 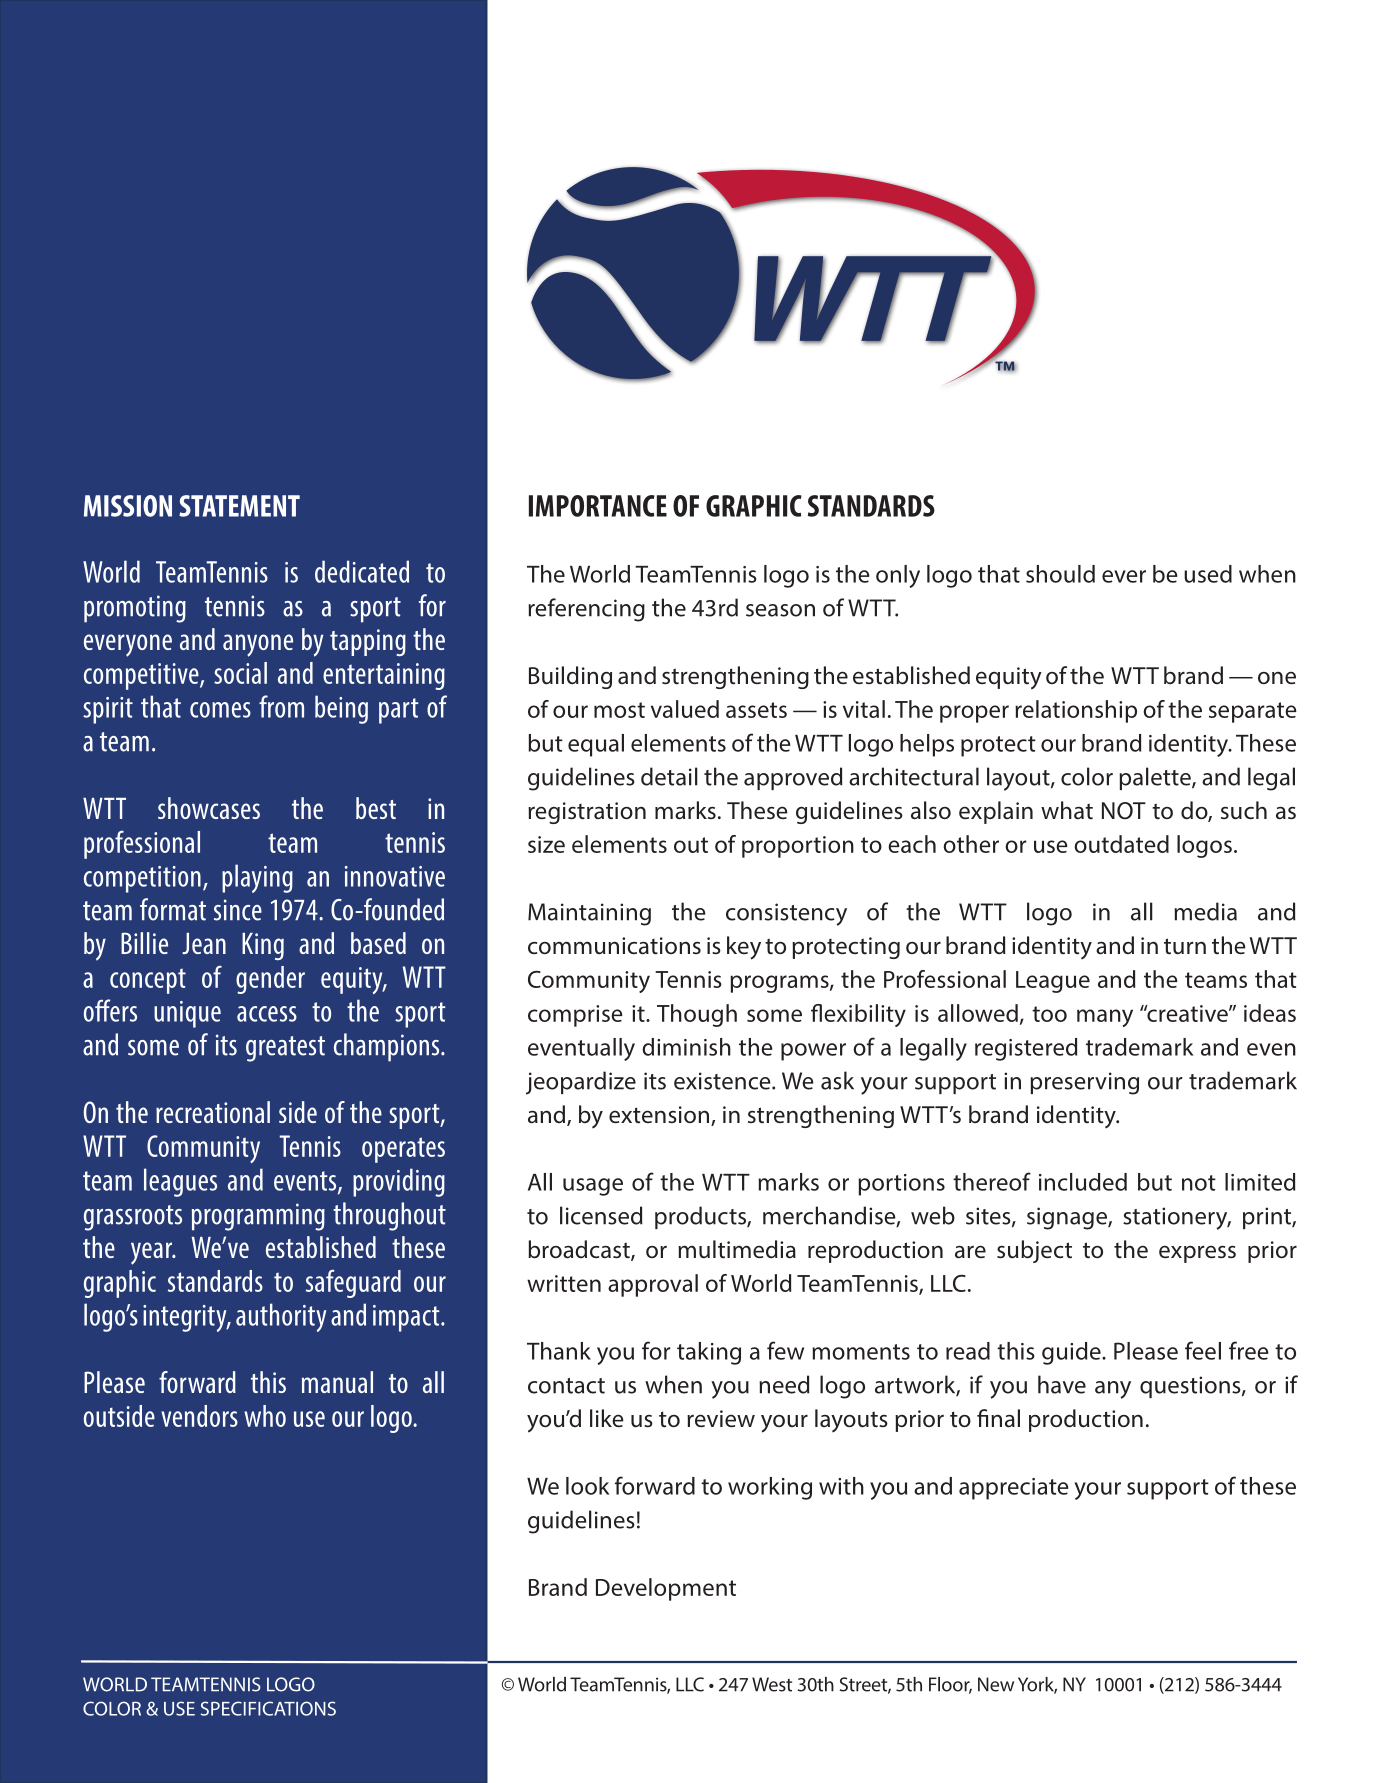 What do you see at coordinates (659, 1115) in the document?
I see `extension` at bounding box center [659, 1115].
